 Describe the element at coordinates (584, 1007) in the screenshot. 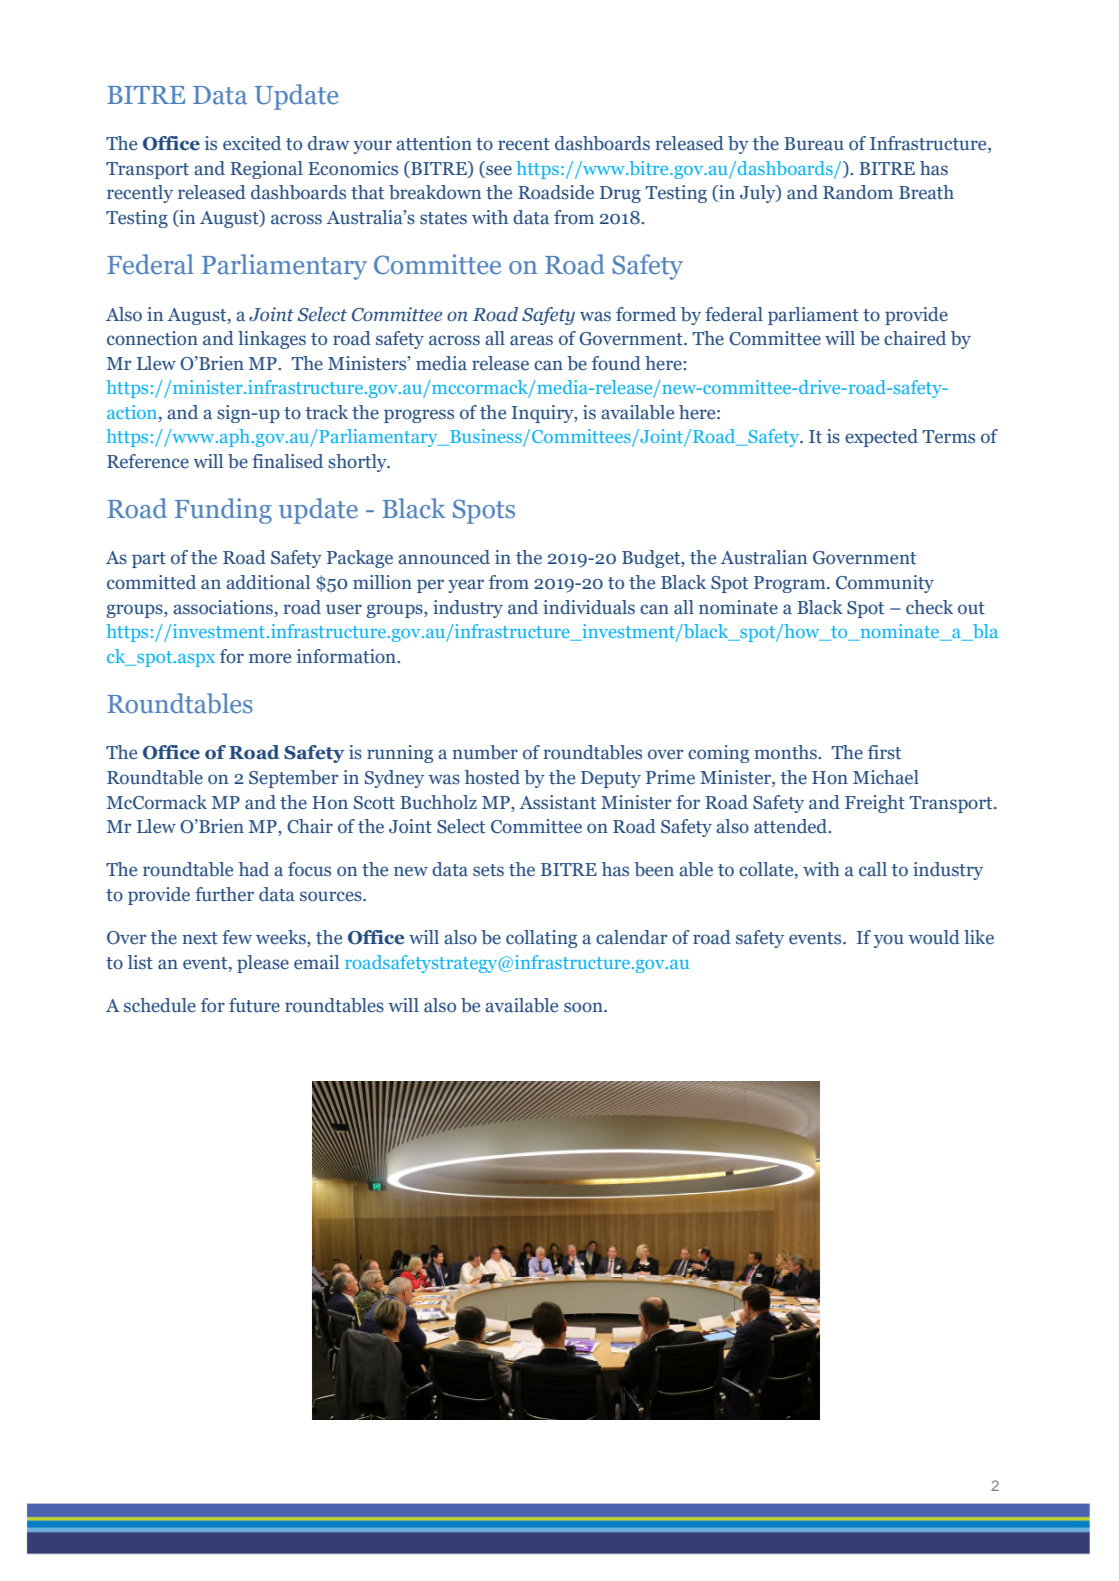

I see `soon` at that location.
